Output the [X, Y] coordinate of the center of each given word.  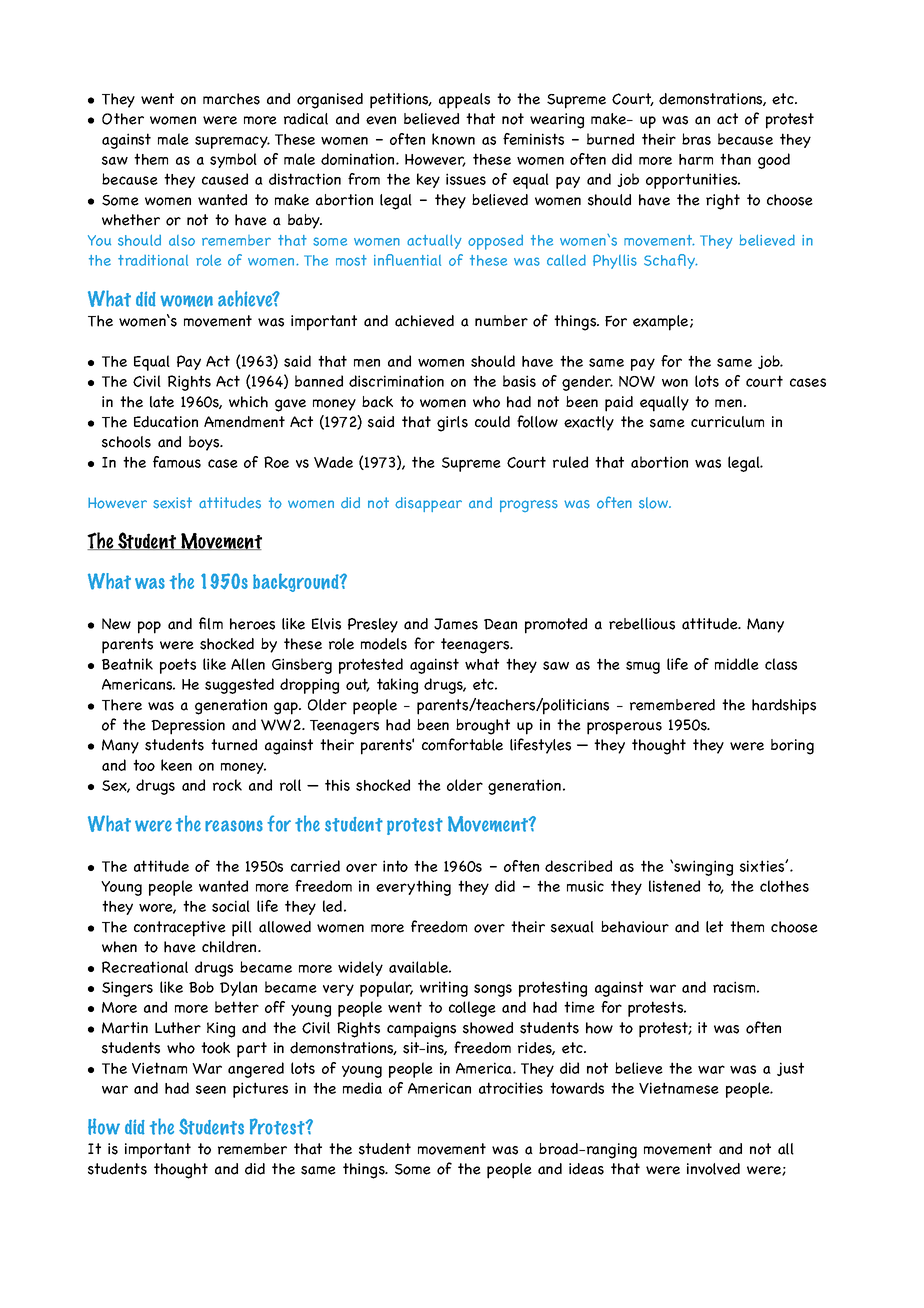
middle [737, 664]
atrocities [511, 1088]
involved [713, 1169]
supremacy [232, 142]
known [453, 139]
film [211, 623]
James [456, 624]
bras [696, 139]
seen [211, 1089]
